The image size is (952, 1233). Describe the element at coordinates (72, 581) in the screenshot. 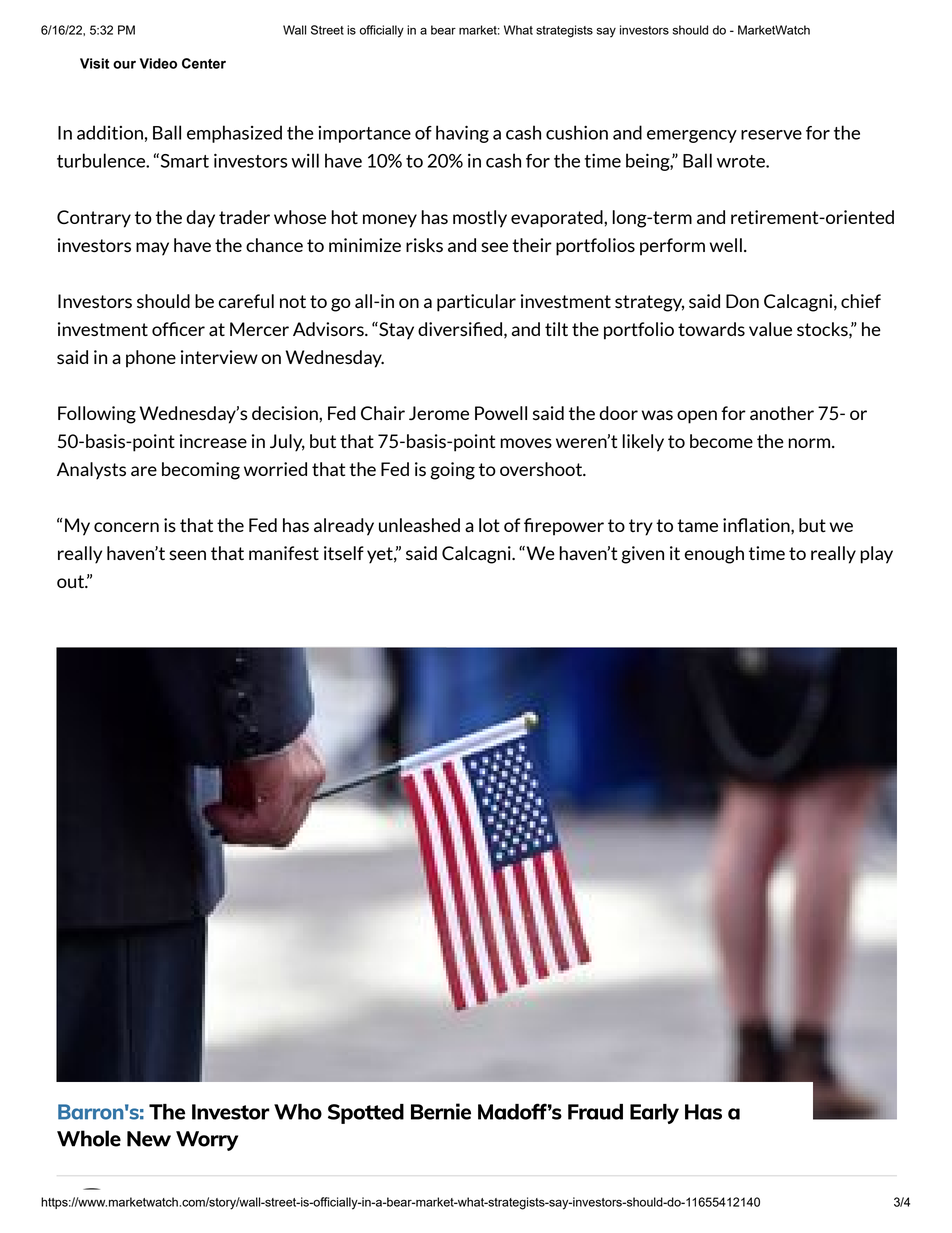

I see `out` at that location.
